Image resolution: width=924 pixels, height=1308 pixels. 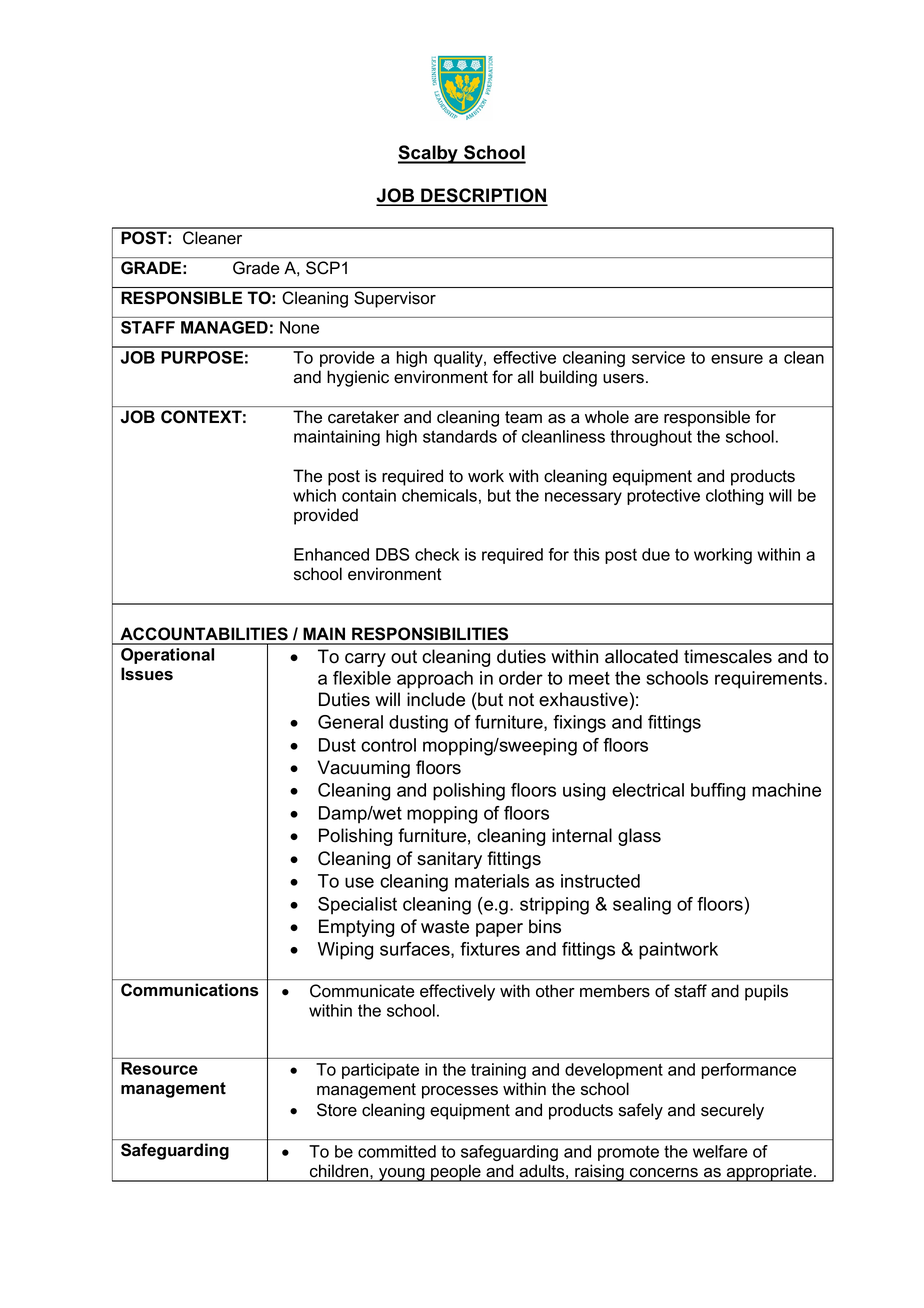 What do you see at coordinates (189, 989) in the screenshot?
I see `Communications` at bounding box center [189, 989].
